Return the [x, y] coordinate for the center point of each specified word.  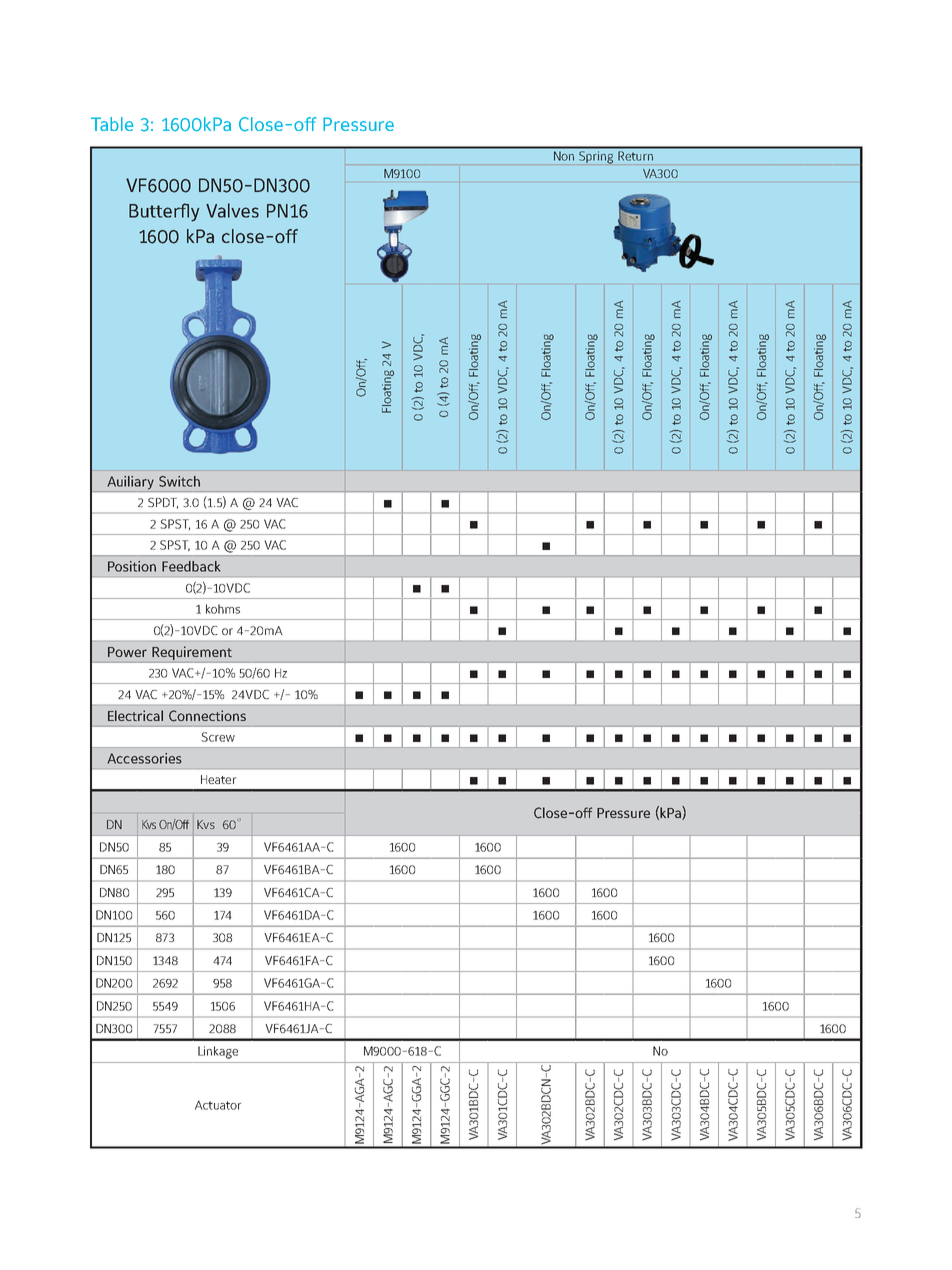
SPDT [163, 503]
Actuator [218, 1105]
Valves [232, 210]
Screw [218, 737]
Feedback [191, 566]
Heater [218, 779]
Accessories [144, 758]
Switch [179, 481]
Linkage [218, 1052]
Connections [207, 716]
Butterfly [164, 212]
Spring [596, 156]
